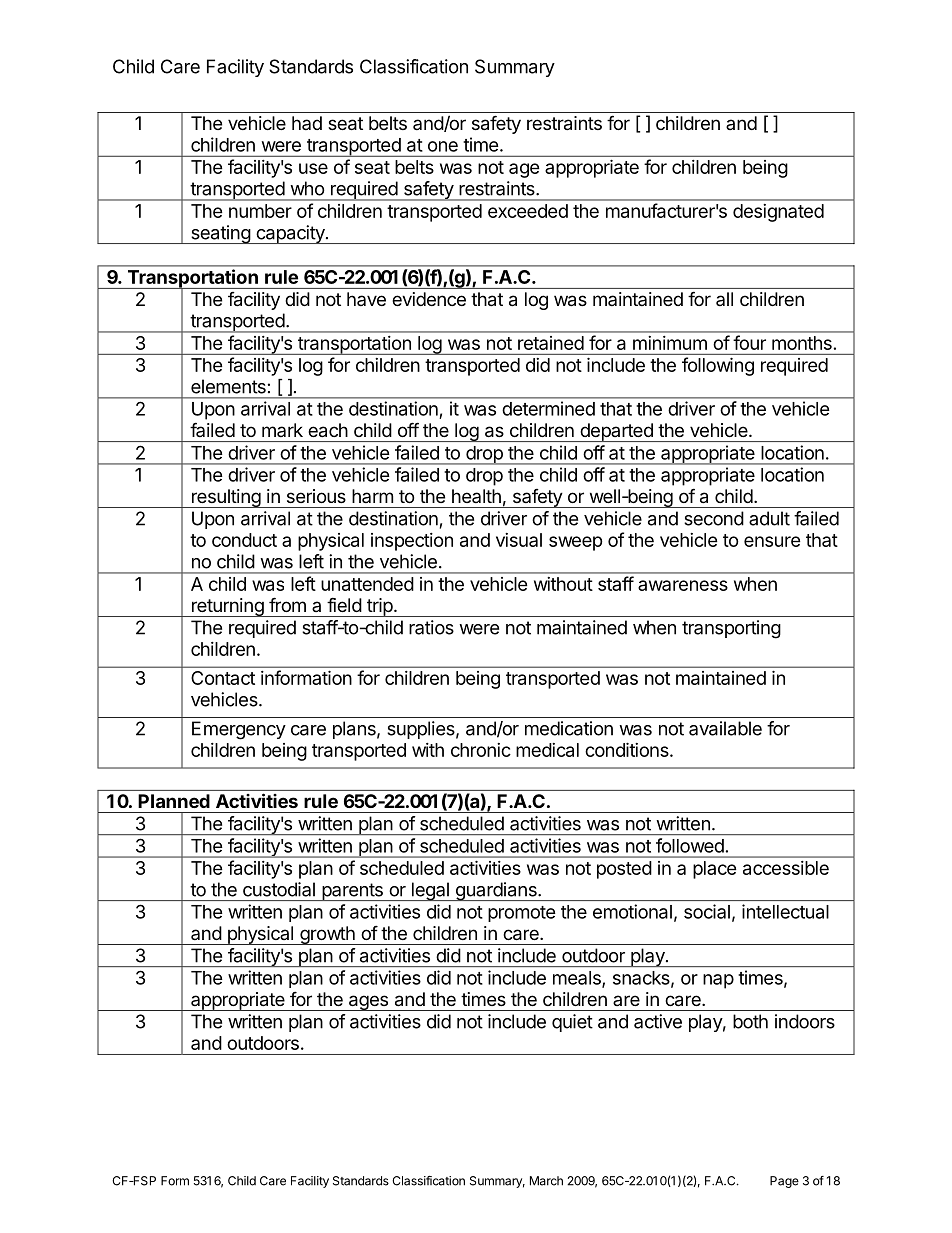 This page has height=1233, width=952. What do you see at coordinates (313, 168) in the page?
I see `use` at bounding box center [313, 168].
